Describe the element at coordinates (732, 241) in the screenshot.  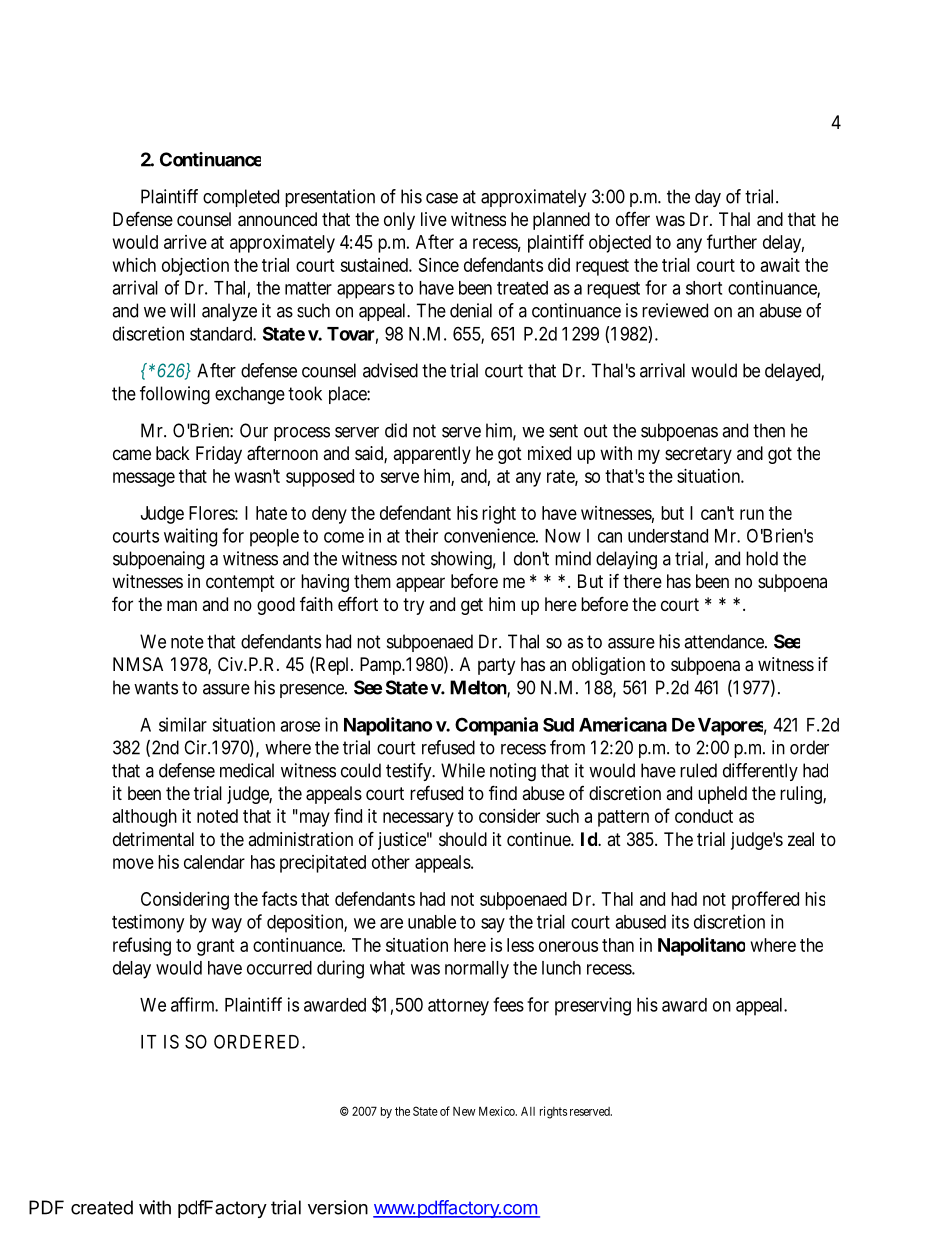
I see `further` at that location.
